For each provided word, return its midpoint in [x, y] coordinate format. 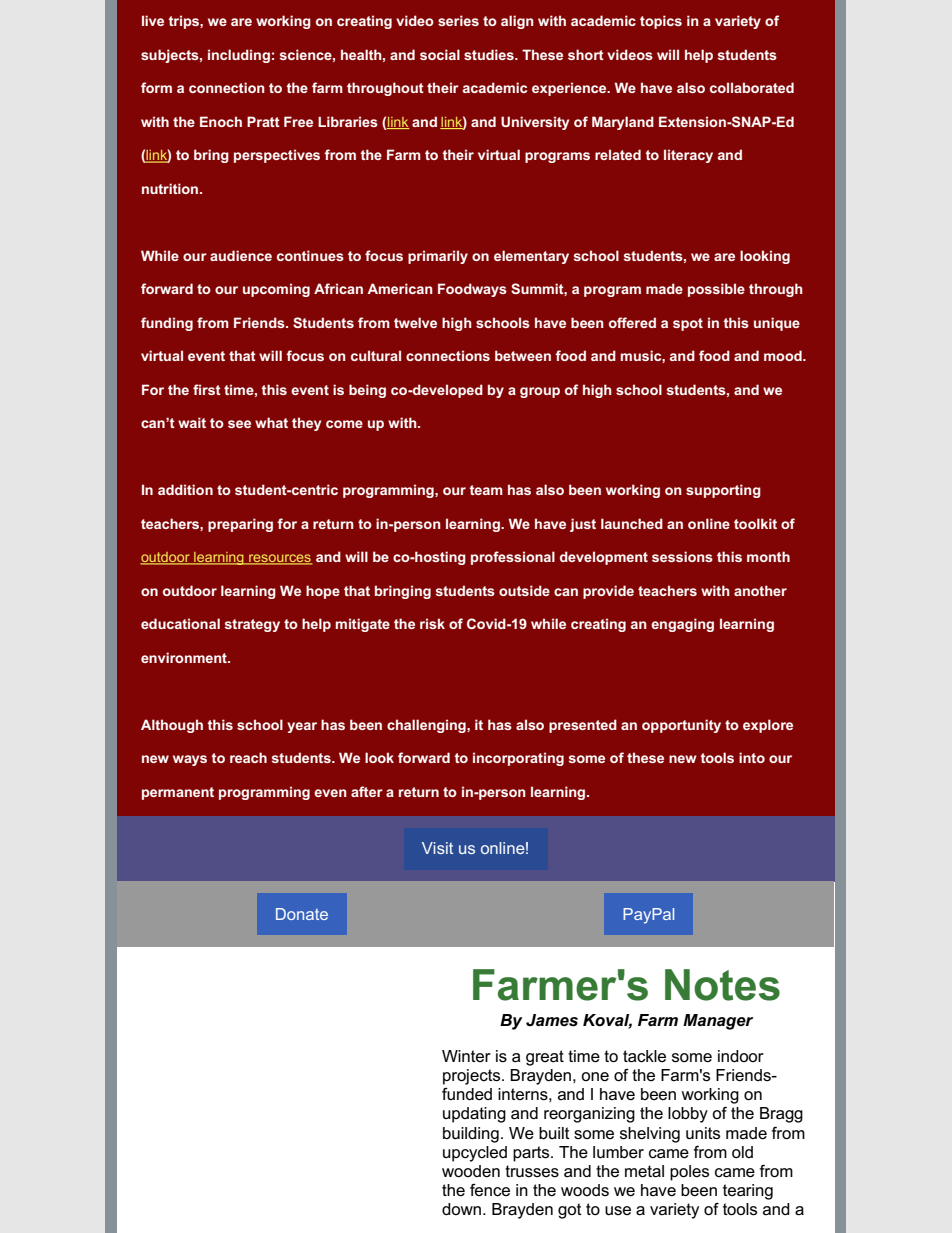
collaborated [752, 87]
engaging [682, 625]
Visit [437, 848]
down [461, 1209]
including [239, 56]
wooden [471, 1171]
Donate [302, 914]
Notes [722, 985]
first [207, 389]
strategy [252, 625]
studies [490, 54]
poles [689, 1173]
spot [688, 324]
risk [432, 623]
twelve [415, 322]
